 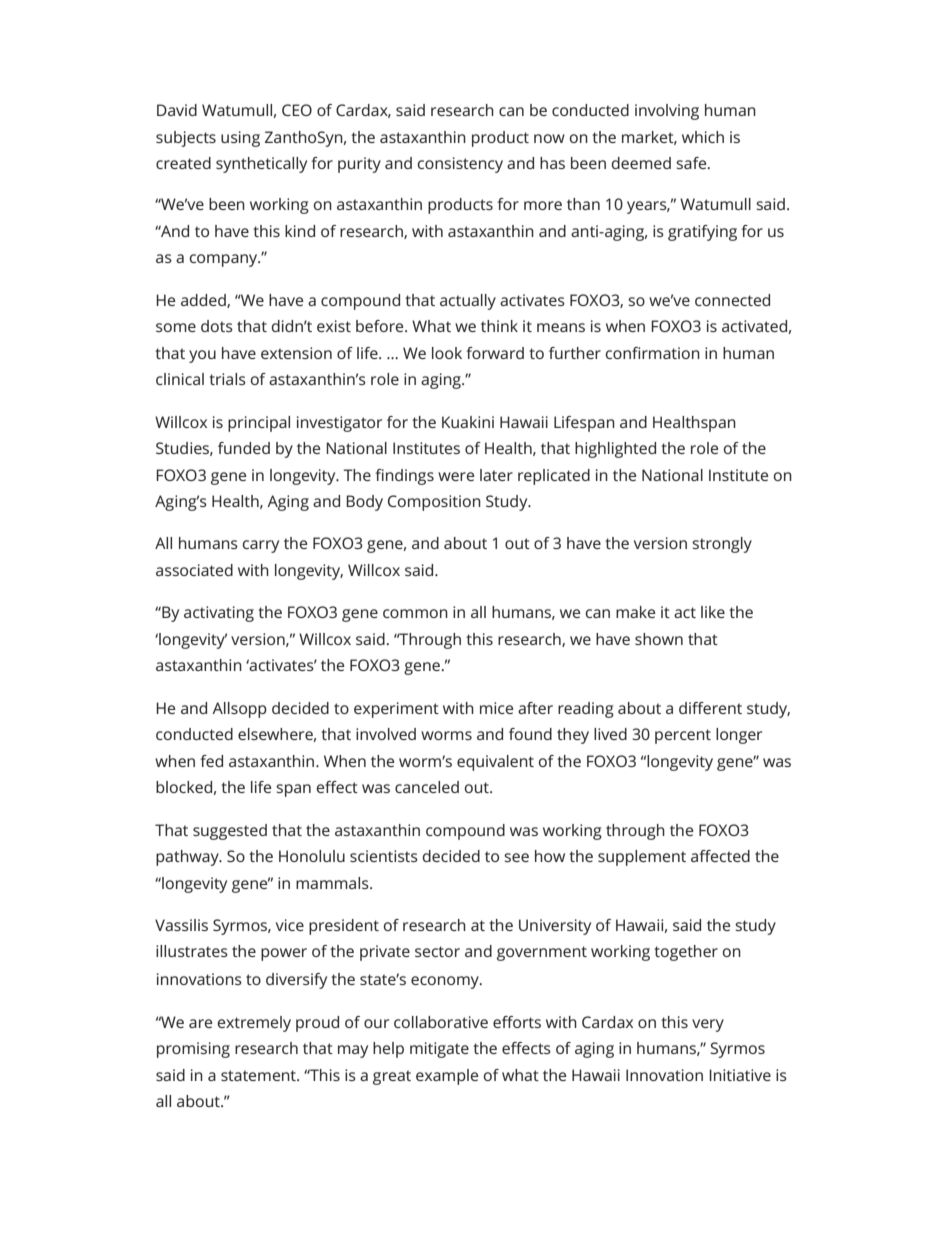 I want to click on equivalent, so click(x=495, y=763).
